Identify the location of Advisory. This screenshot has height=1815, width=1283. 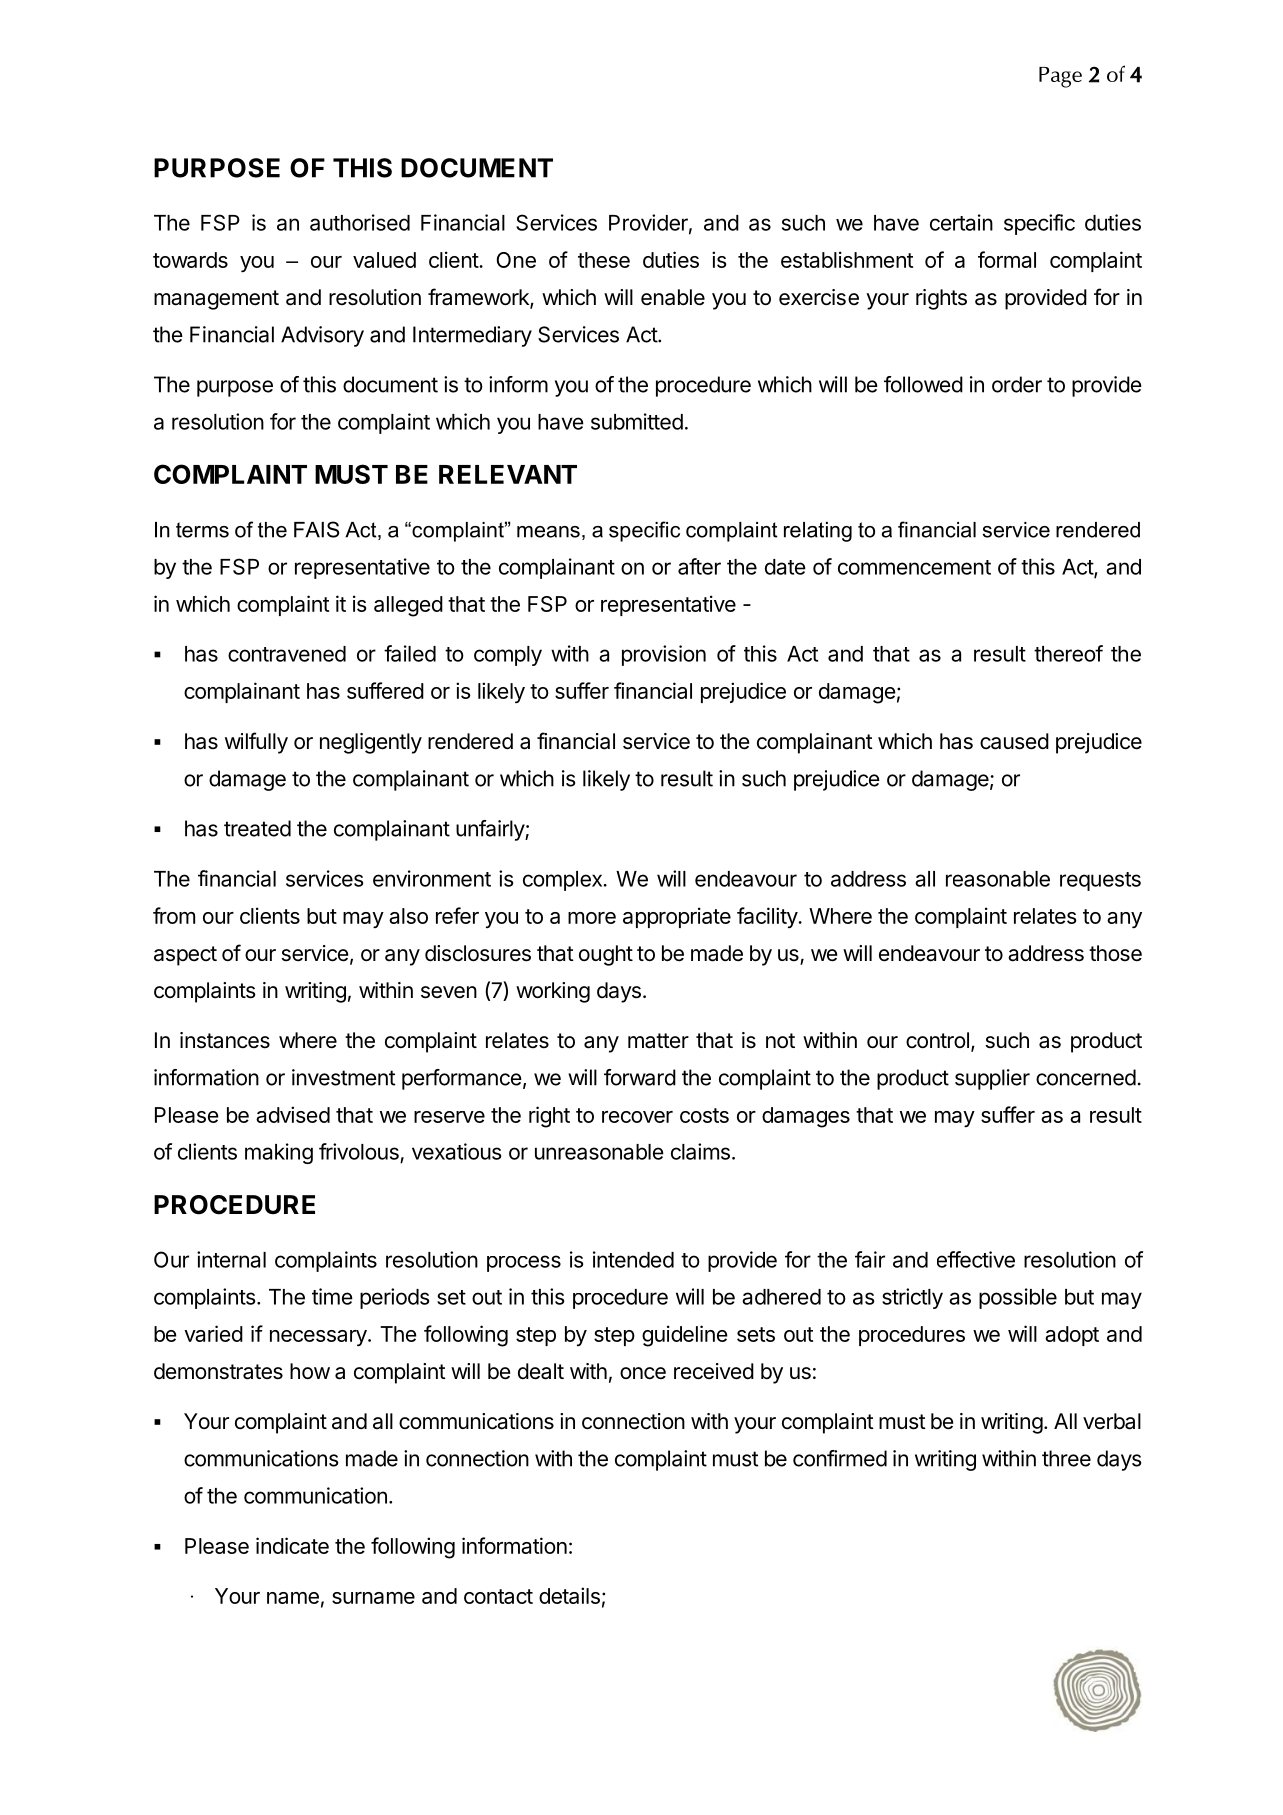
(322, 336).
